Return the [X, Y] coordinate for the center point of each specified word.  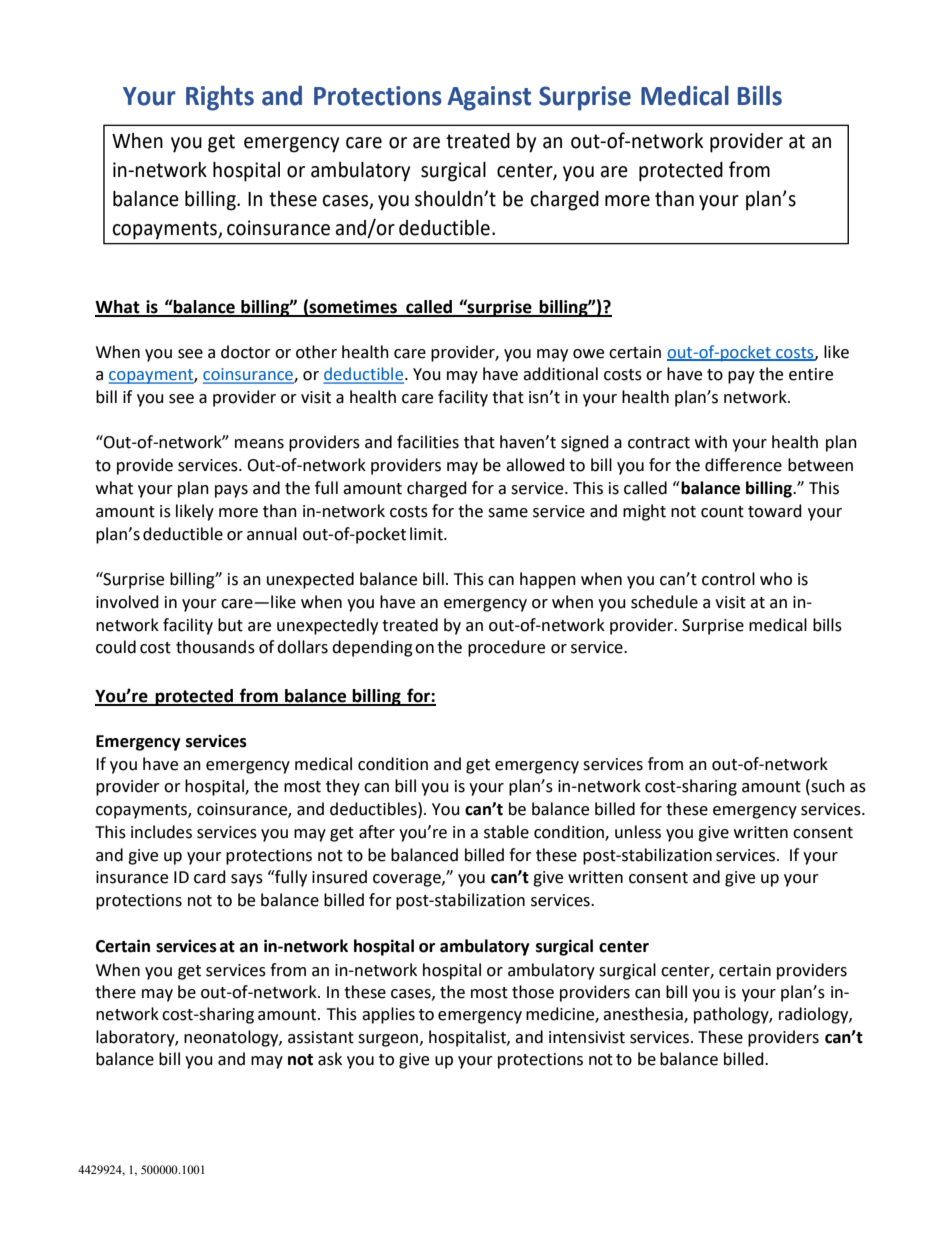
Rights [220, 98]
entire [811, 374]
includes [161, 832]
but [230, 625]
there [115, 992]
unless [638, 832]
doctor [246, 352]
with [711, 442]
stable [506, 832]
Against [489, 98]
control [728, 579]
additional [560, 374]
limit [427, 534]
